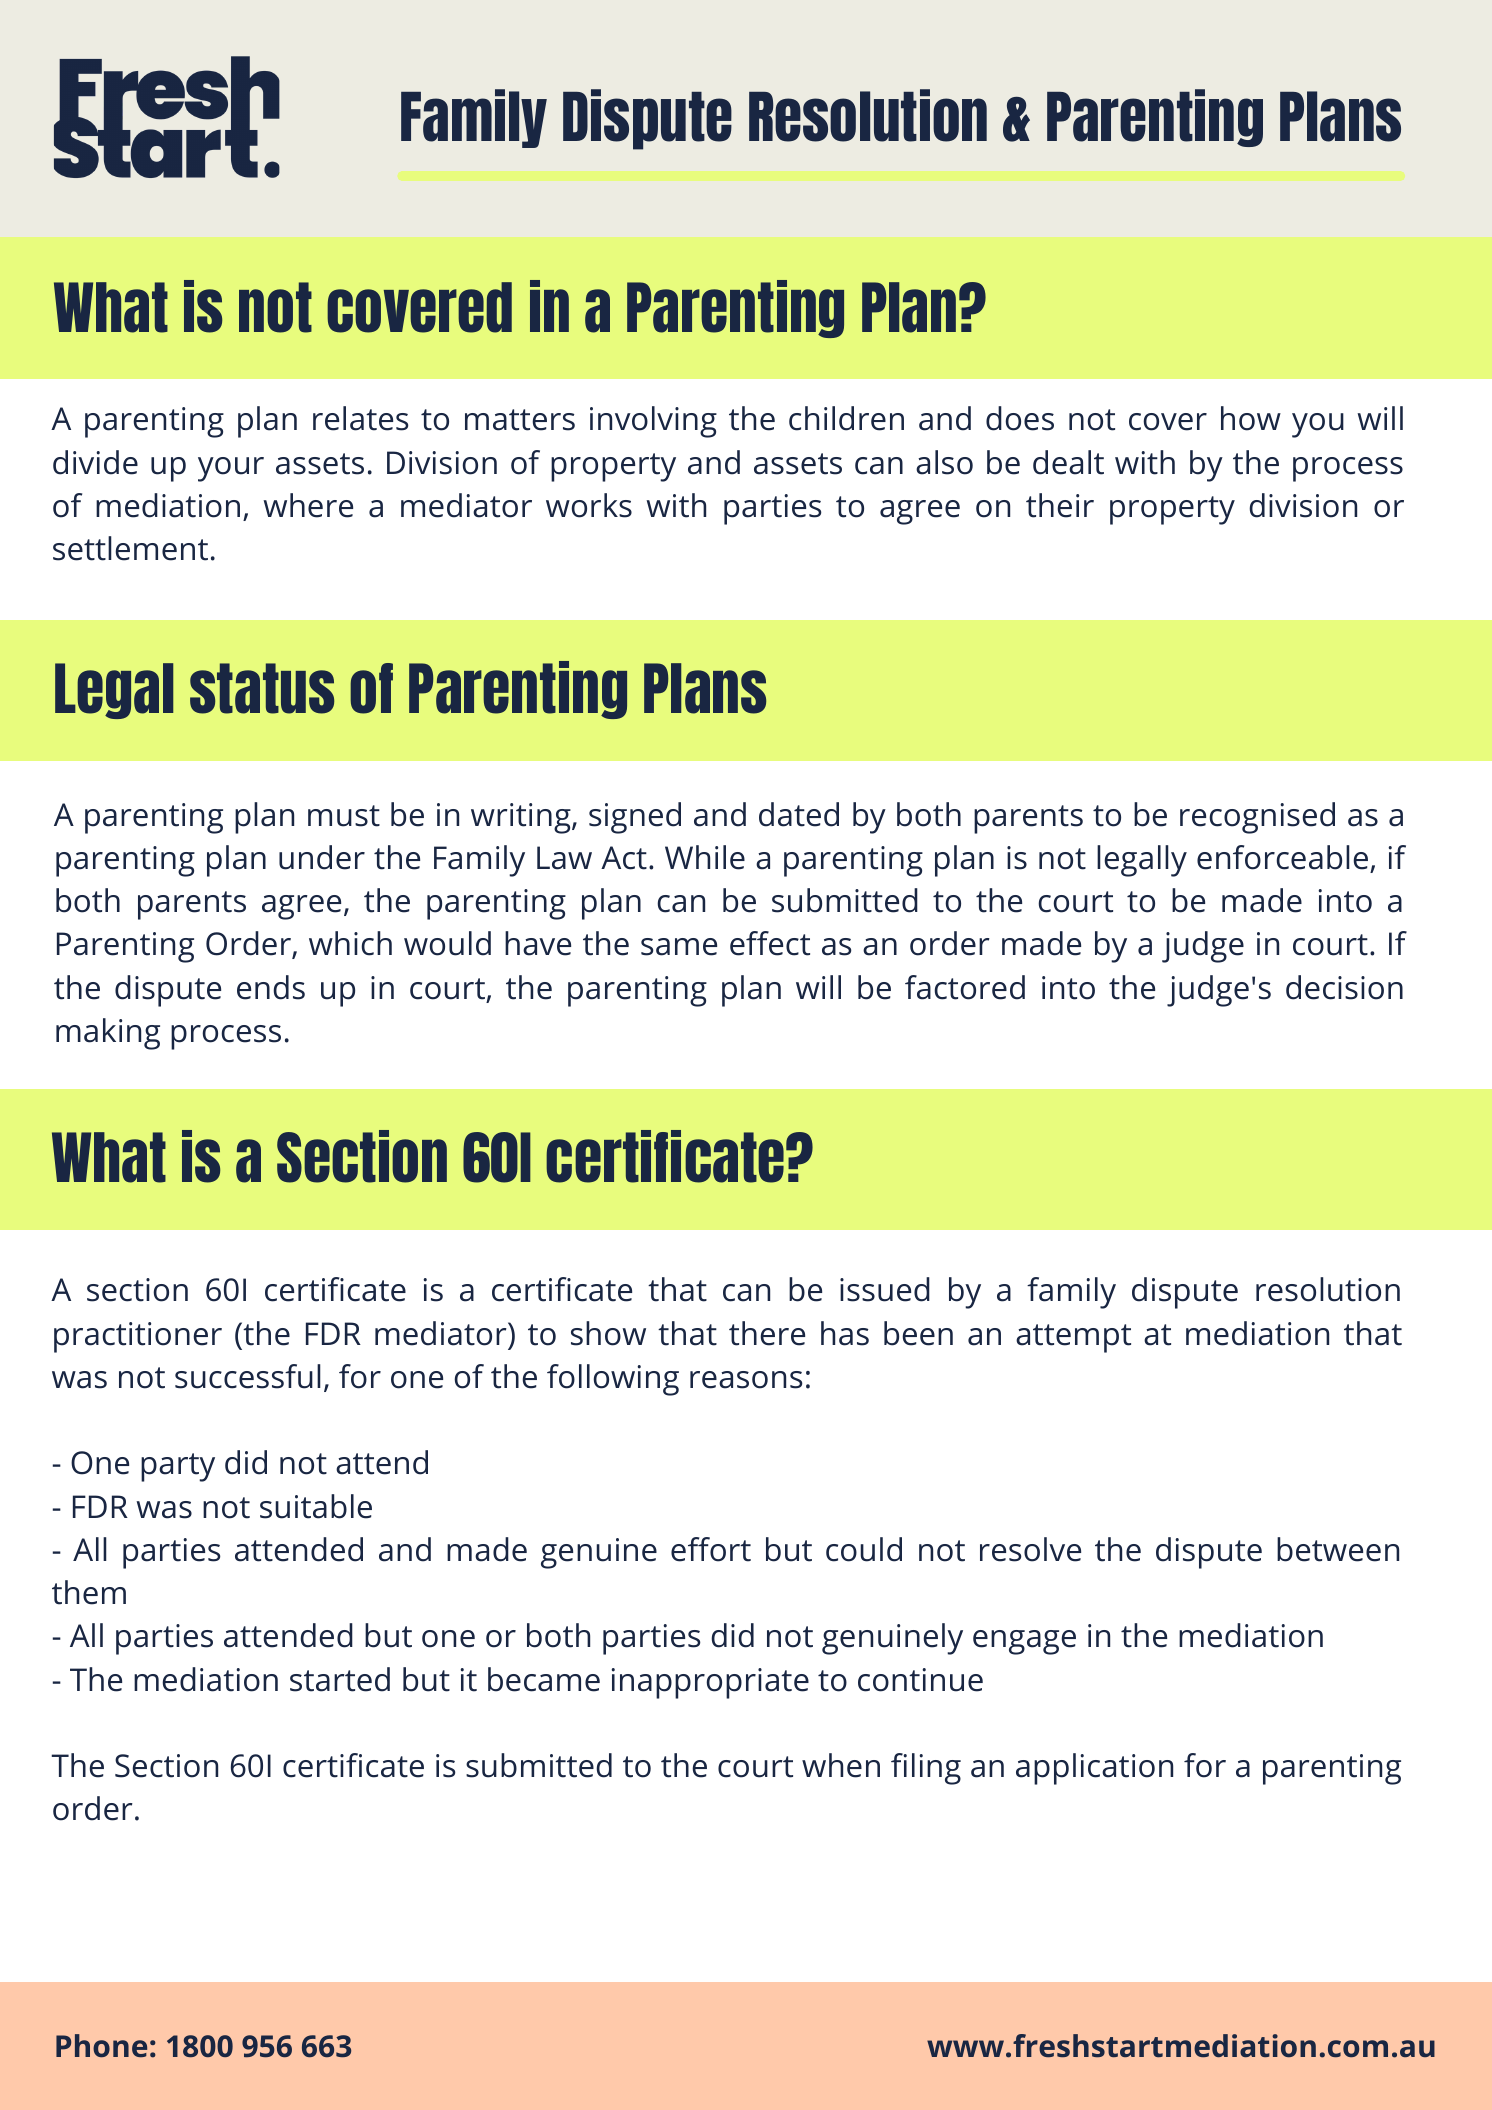  I want to click on your, so click(231, 469).
